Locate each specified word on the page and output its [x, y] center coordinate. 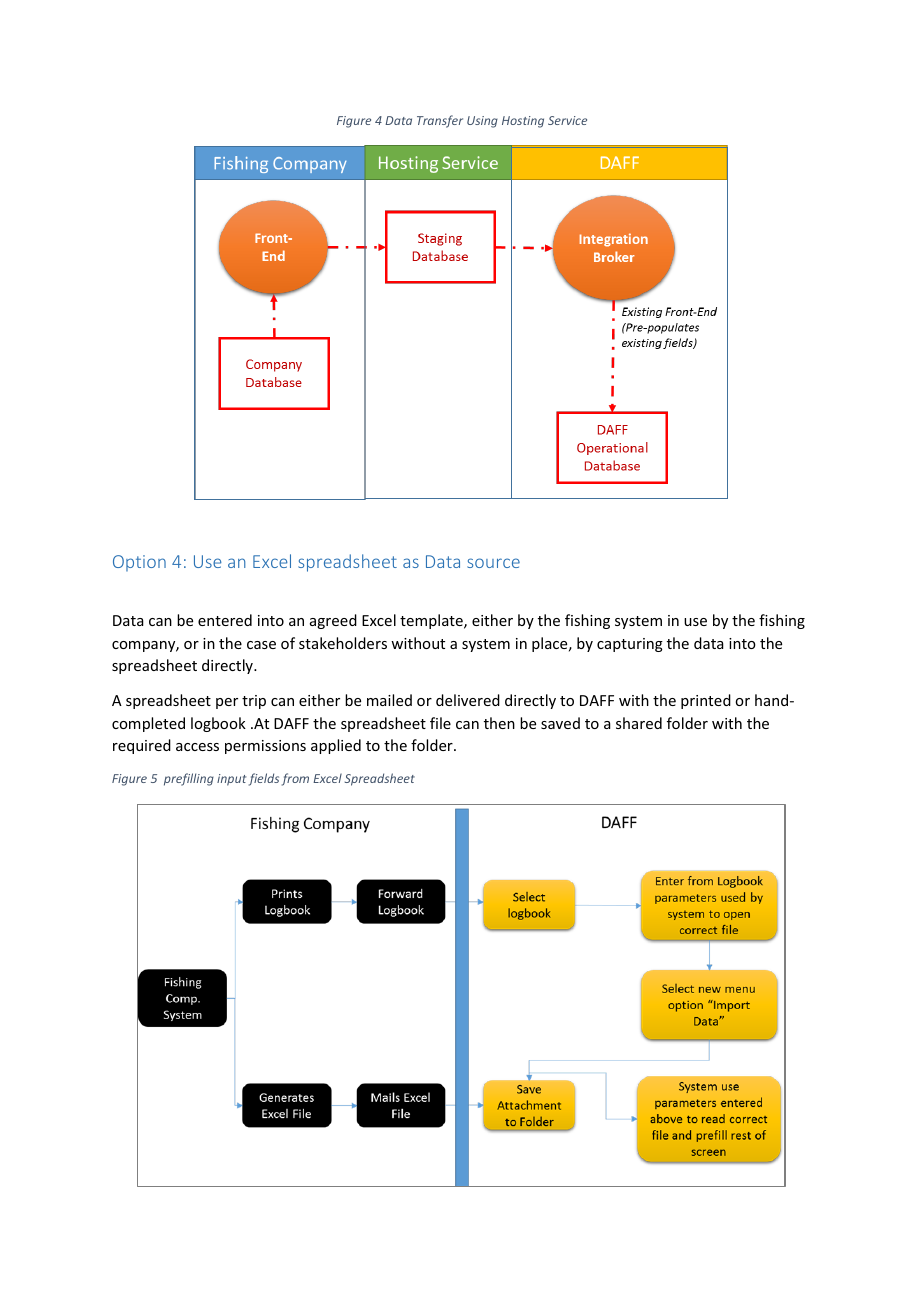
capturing [630, 645]
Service [567, 120]
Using [482, 122]
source [493, 563]
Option [139, 563]
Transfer [440, 121]
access [197, 747]
